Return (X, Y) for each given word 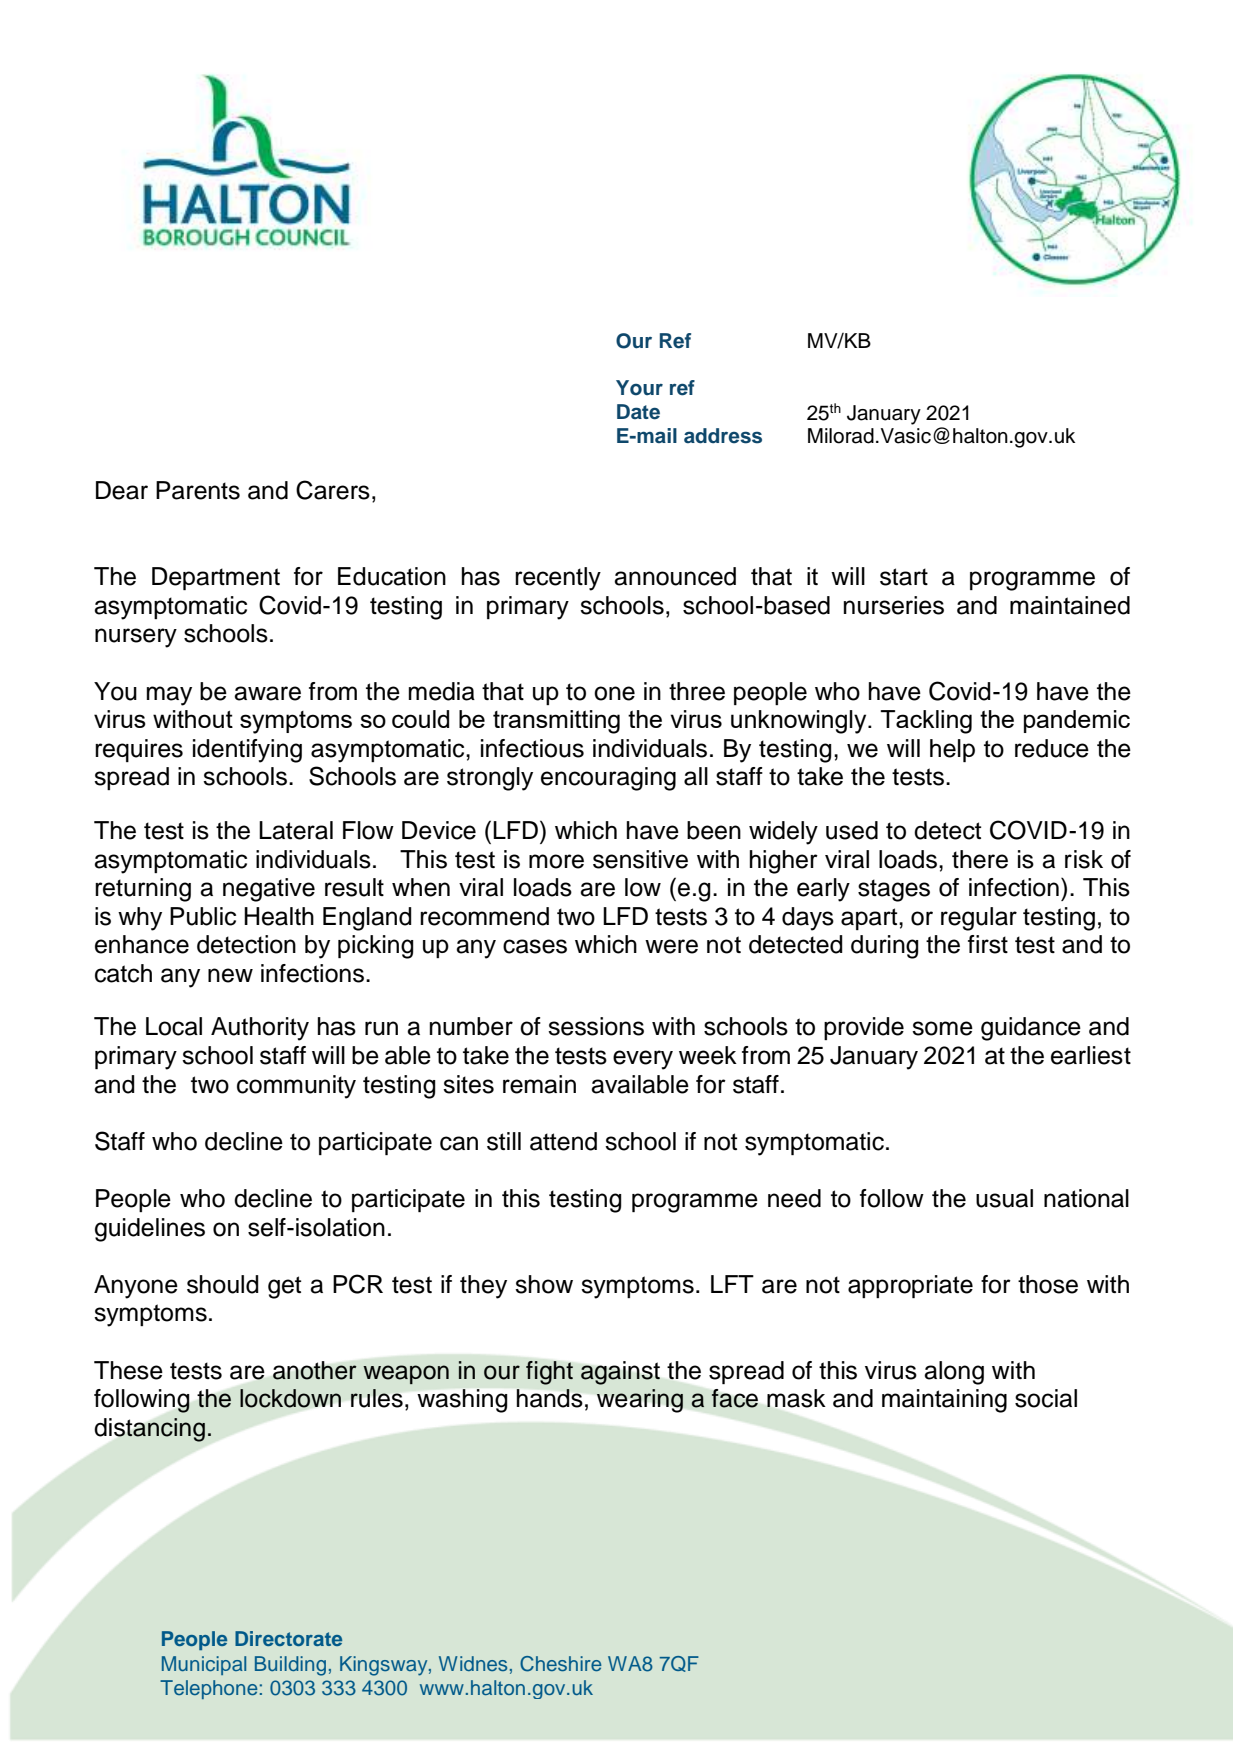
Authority (260, 1029)
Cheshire (561, 1664)
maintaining (944, 1401)
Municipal (204, 1665)
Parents (198, 490)
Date (638, 412)
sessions (596, 1026)
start (904, 577)
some (942, 1028)
